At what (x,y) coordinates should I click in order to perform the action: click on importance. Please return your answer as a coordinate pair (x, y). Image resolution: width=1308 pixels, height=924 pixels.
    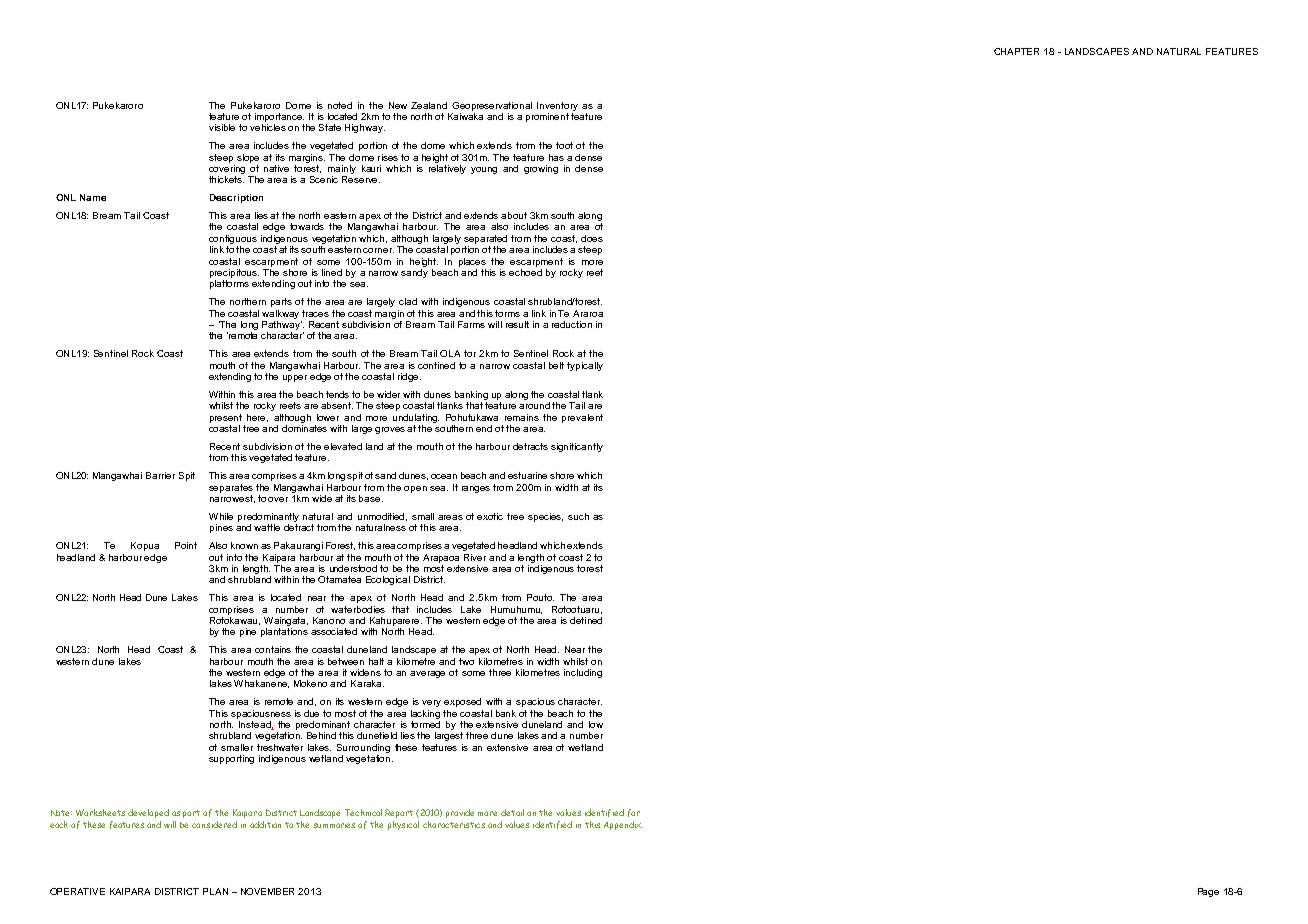
    Looking at the image, I should click on (279, 117).
